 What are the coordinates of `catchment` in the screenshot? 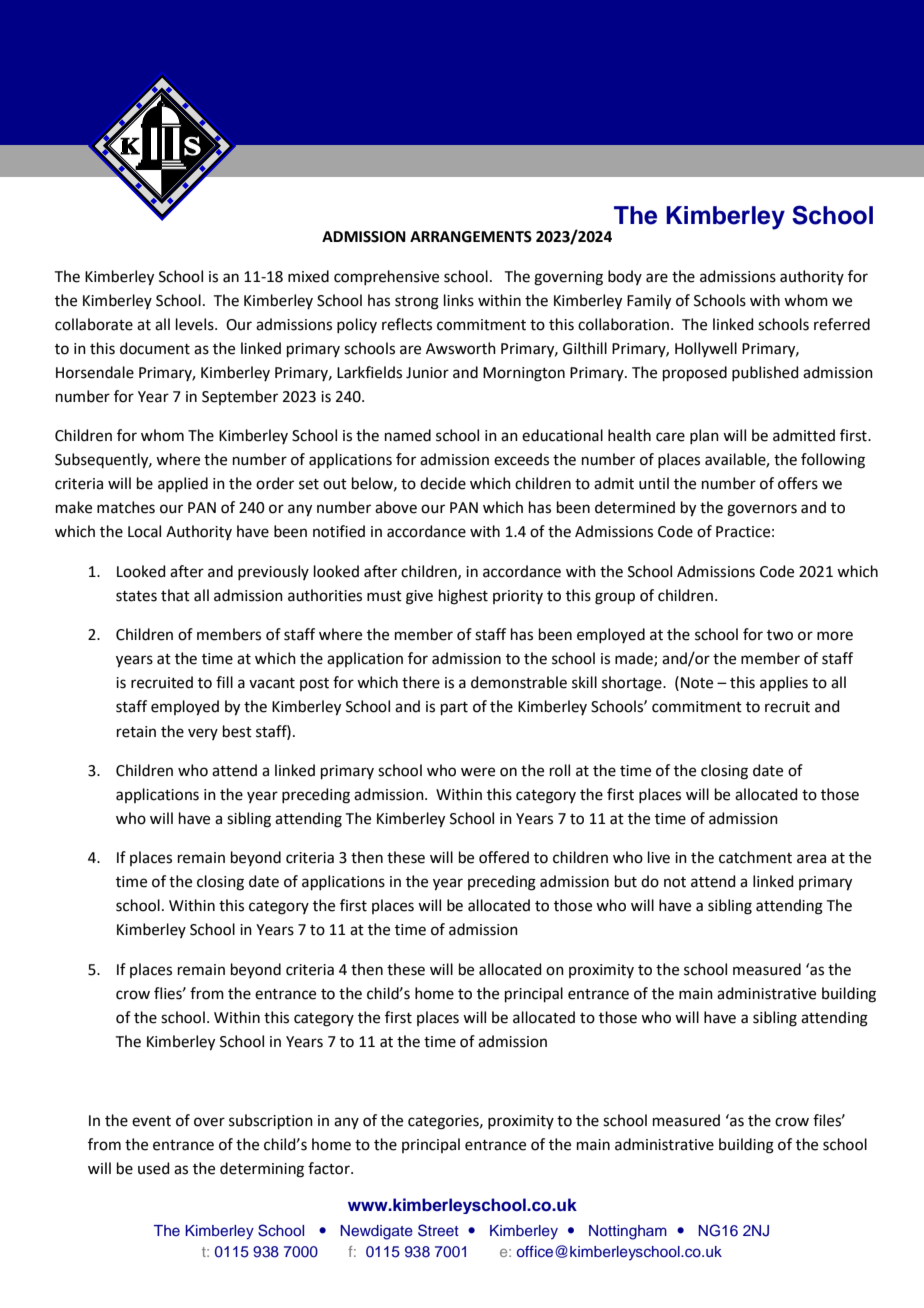 It's located at (755, 857).
